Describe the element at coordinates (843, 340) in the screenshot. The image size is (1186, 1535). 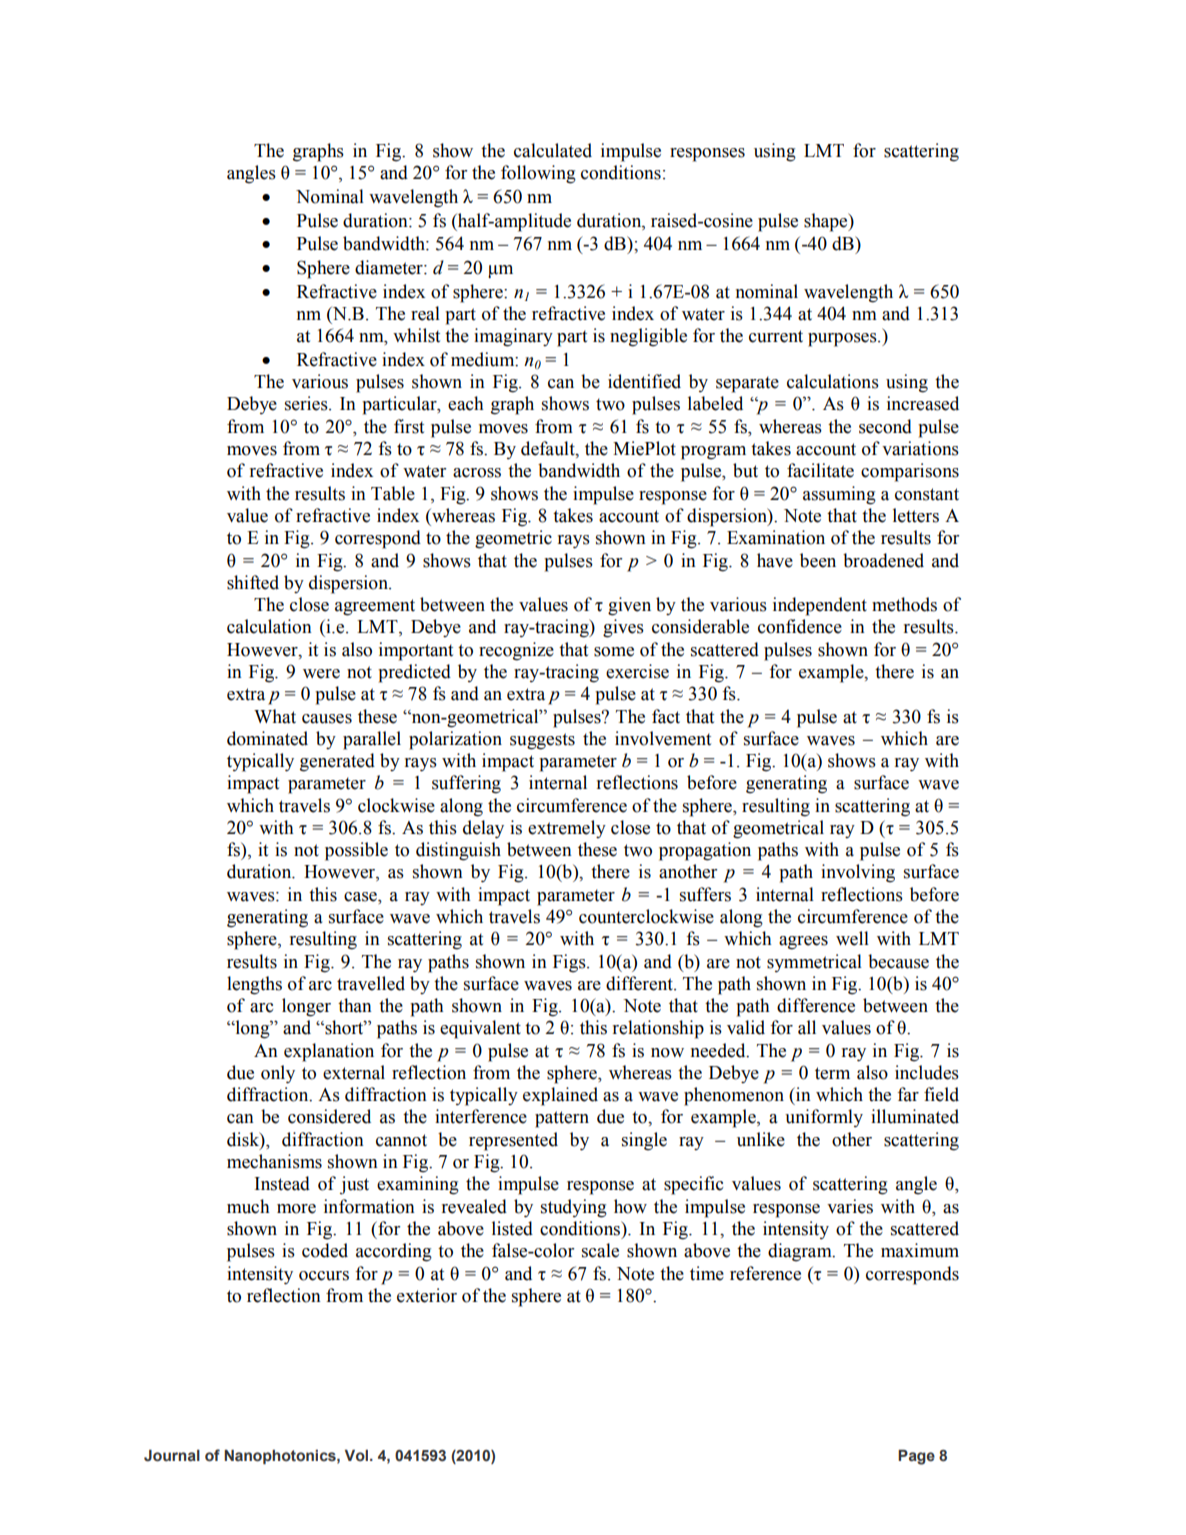
I see `purposes` at that location.
